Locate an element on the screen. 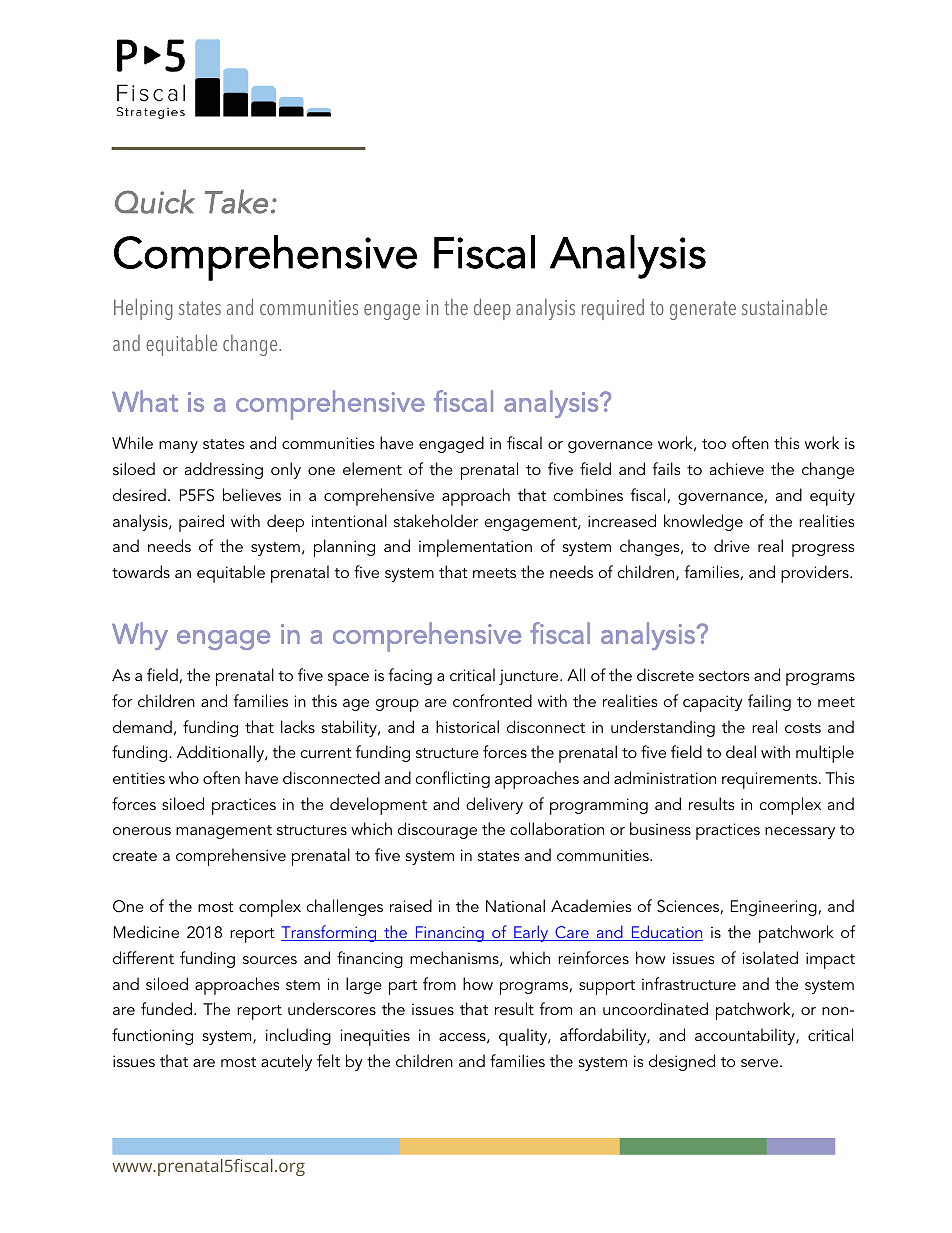 Image resolution: width=952 pixels, height=1233 pixels. Why is located at coordinates (140, 636).
